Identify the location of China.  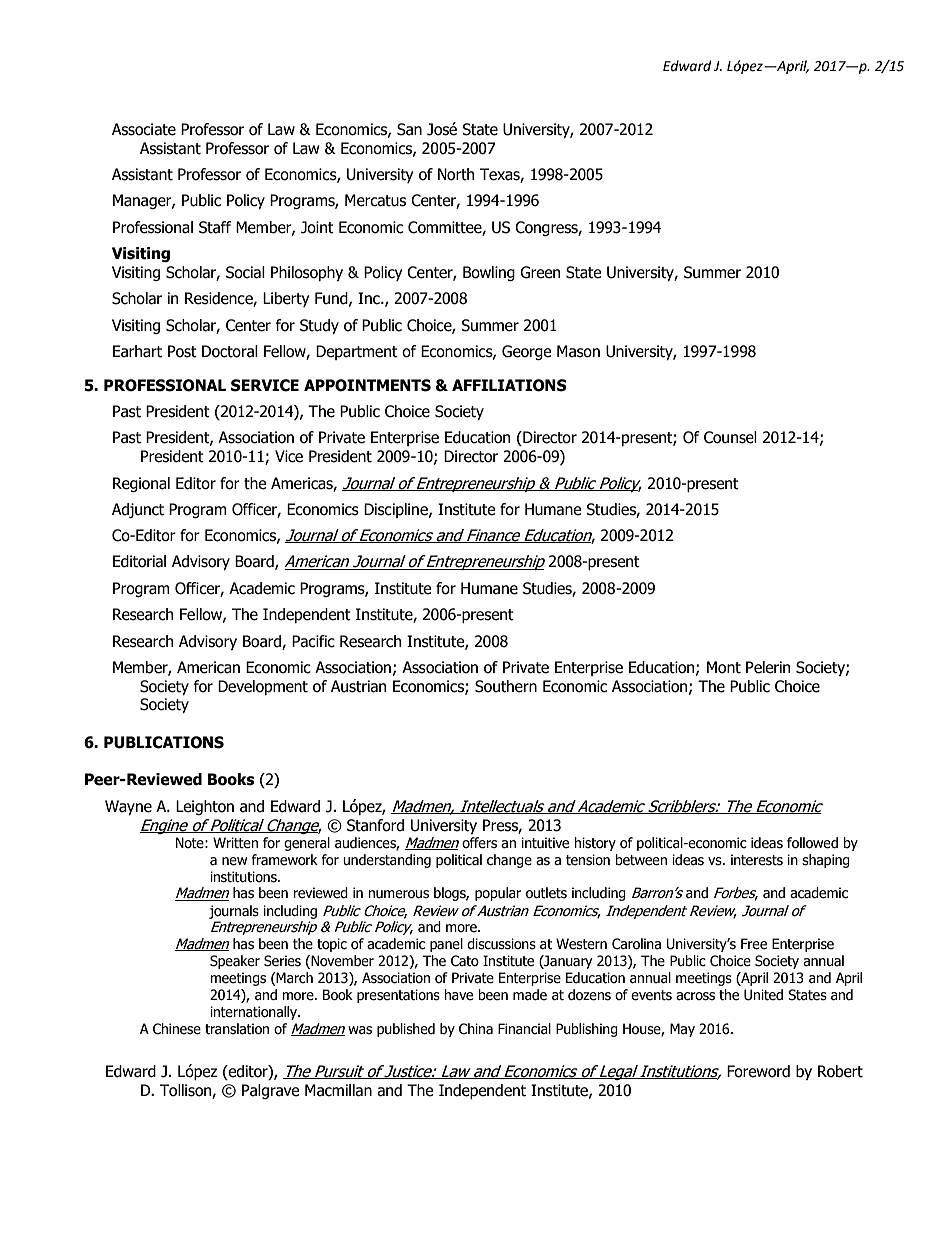
(476, 1029).
